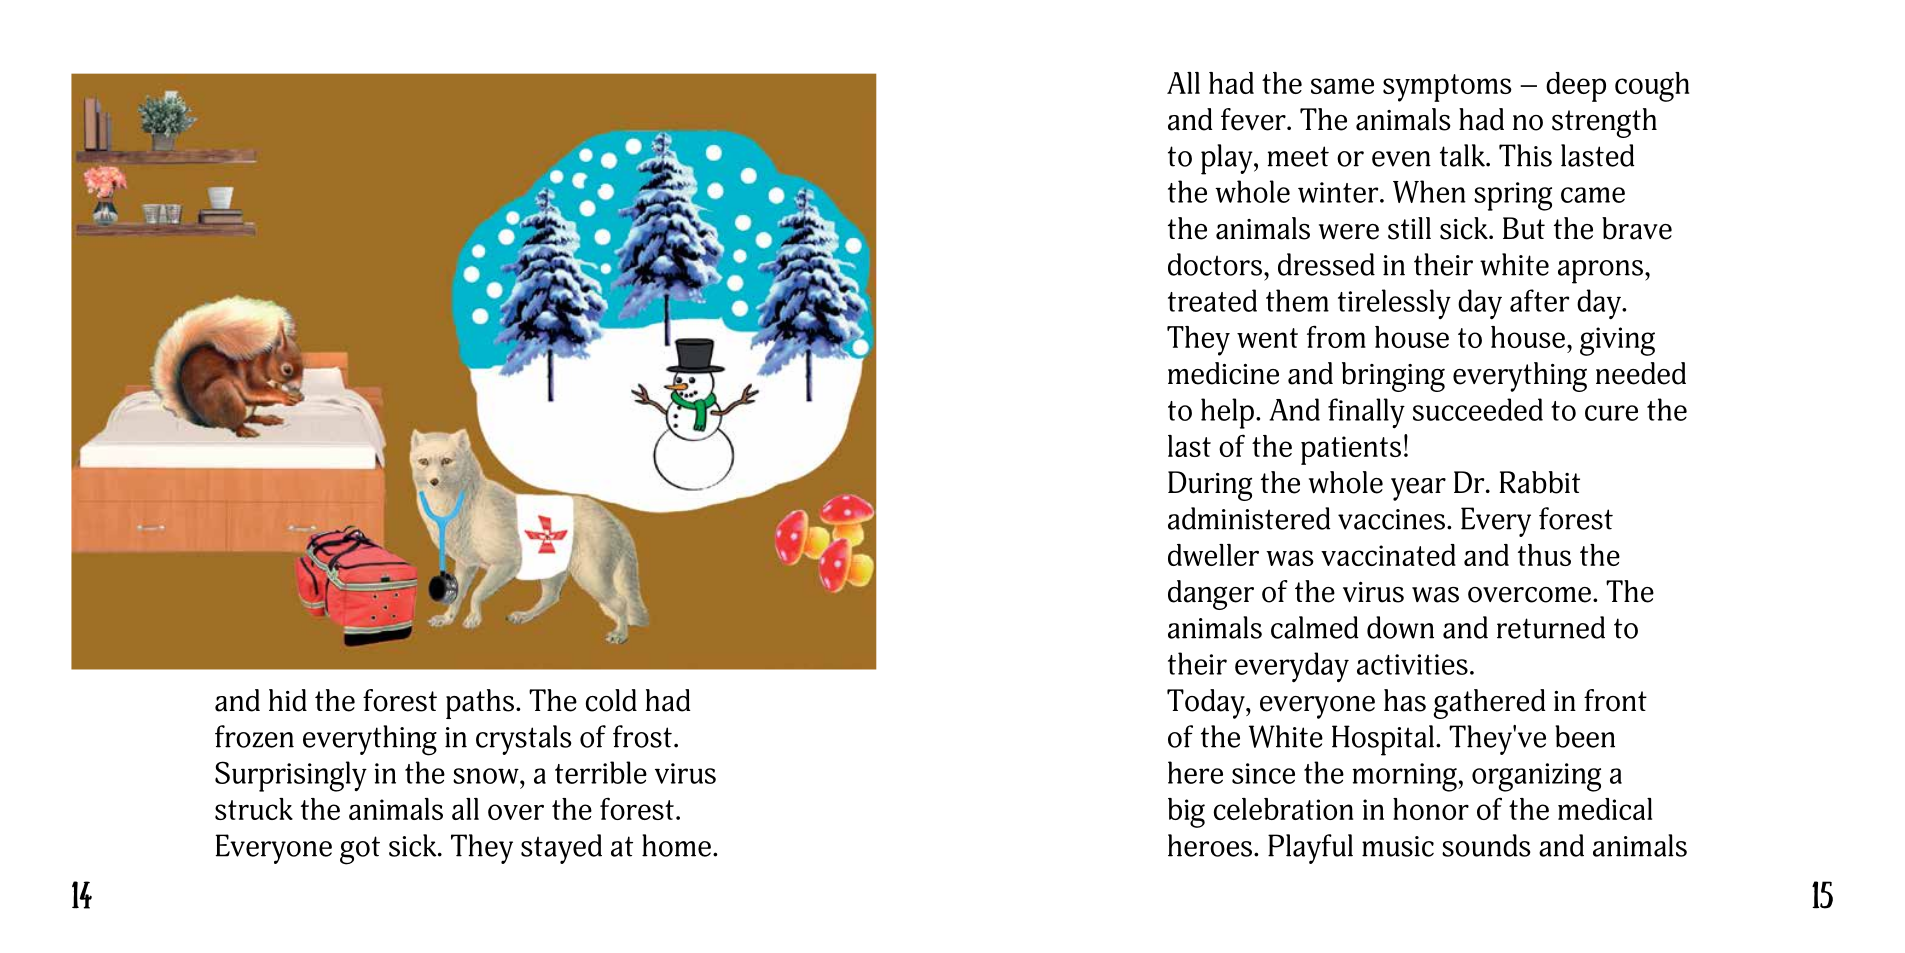  I want to click on fever, so click(1254, 119).
